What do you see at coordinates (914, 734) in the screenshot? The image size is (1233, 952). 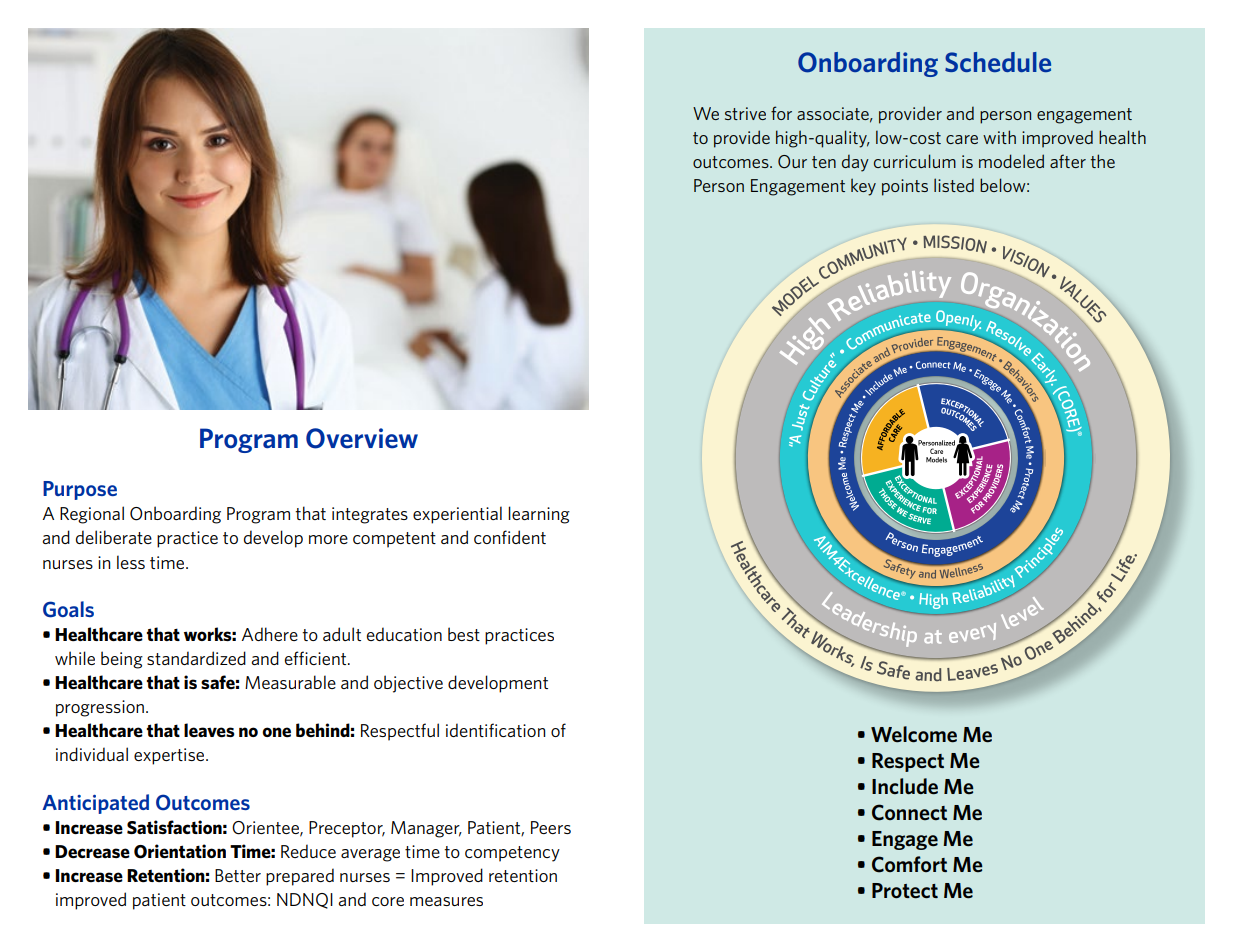 I see `Welcome` at bounding box center [914, 734].
